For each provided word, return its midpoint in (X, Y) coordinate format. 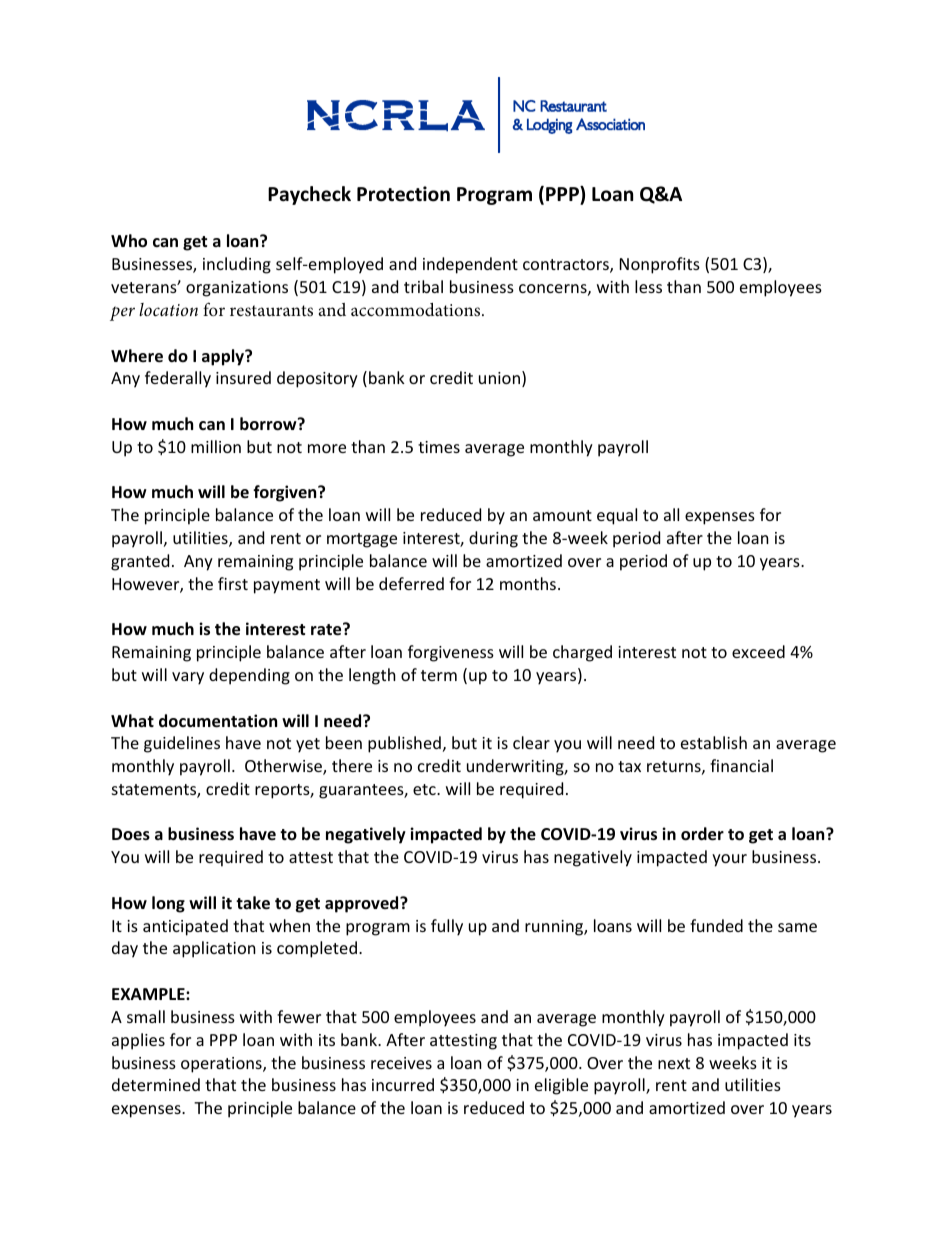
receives (401, 1063)
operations (222, 1065)
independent (470, 265)
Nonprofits (660, 265)
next (674, 1063)
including (237, 265)
